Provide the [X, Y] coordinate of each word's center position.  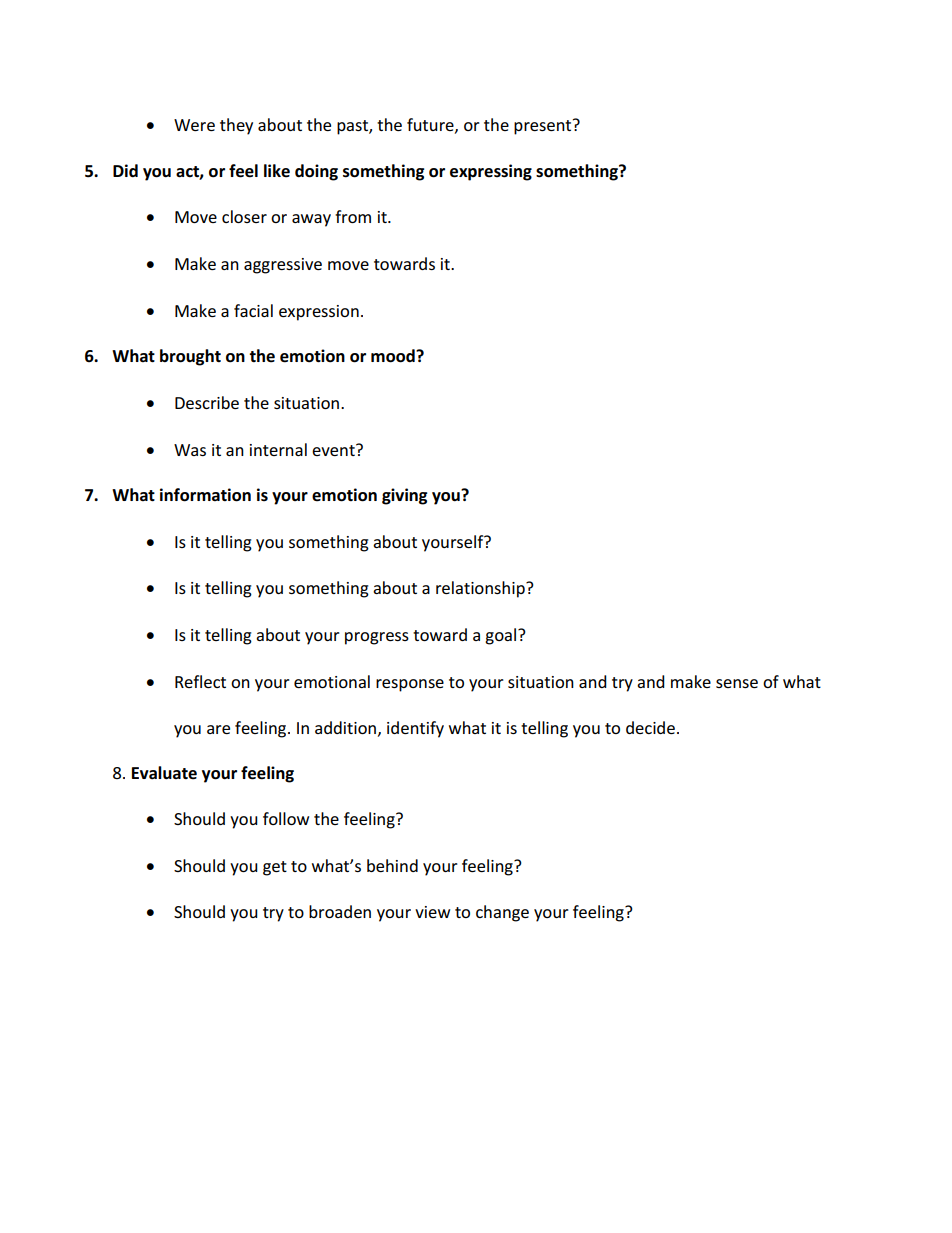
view [432, 912]
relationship [481, 589]
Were [194, 125]
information [205, 495]
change [502, 913]
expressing [491, 172]
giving [404, 496]
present [544, 127]
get [275, 868]
